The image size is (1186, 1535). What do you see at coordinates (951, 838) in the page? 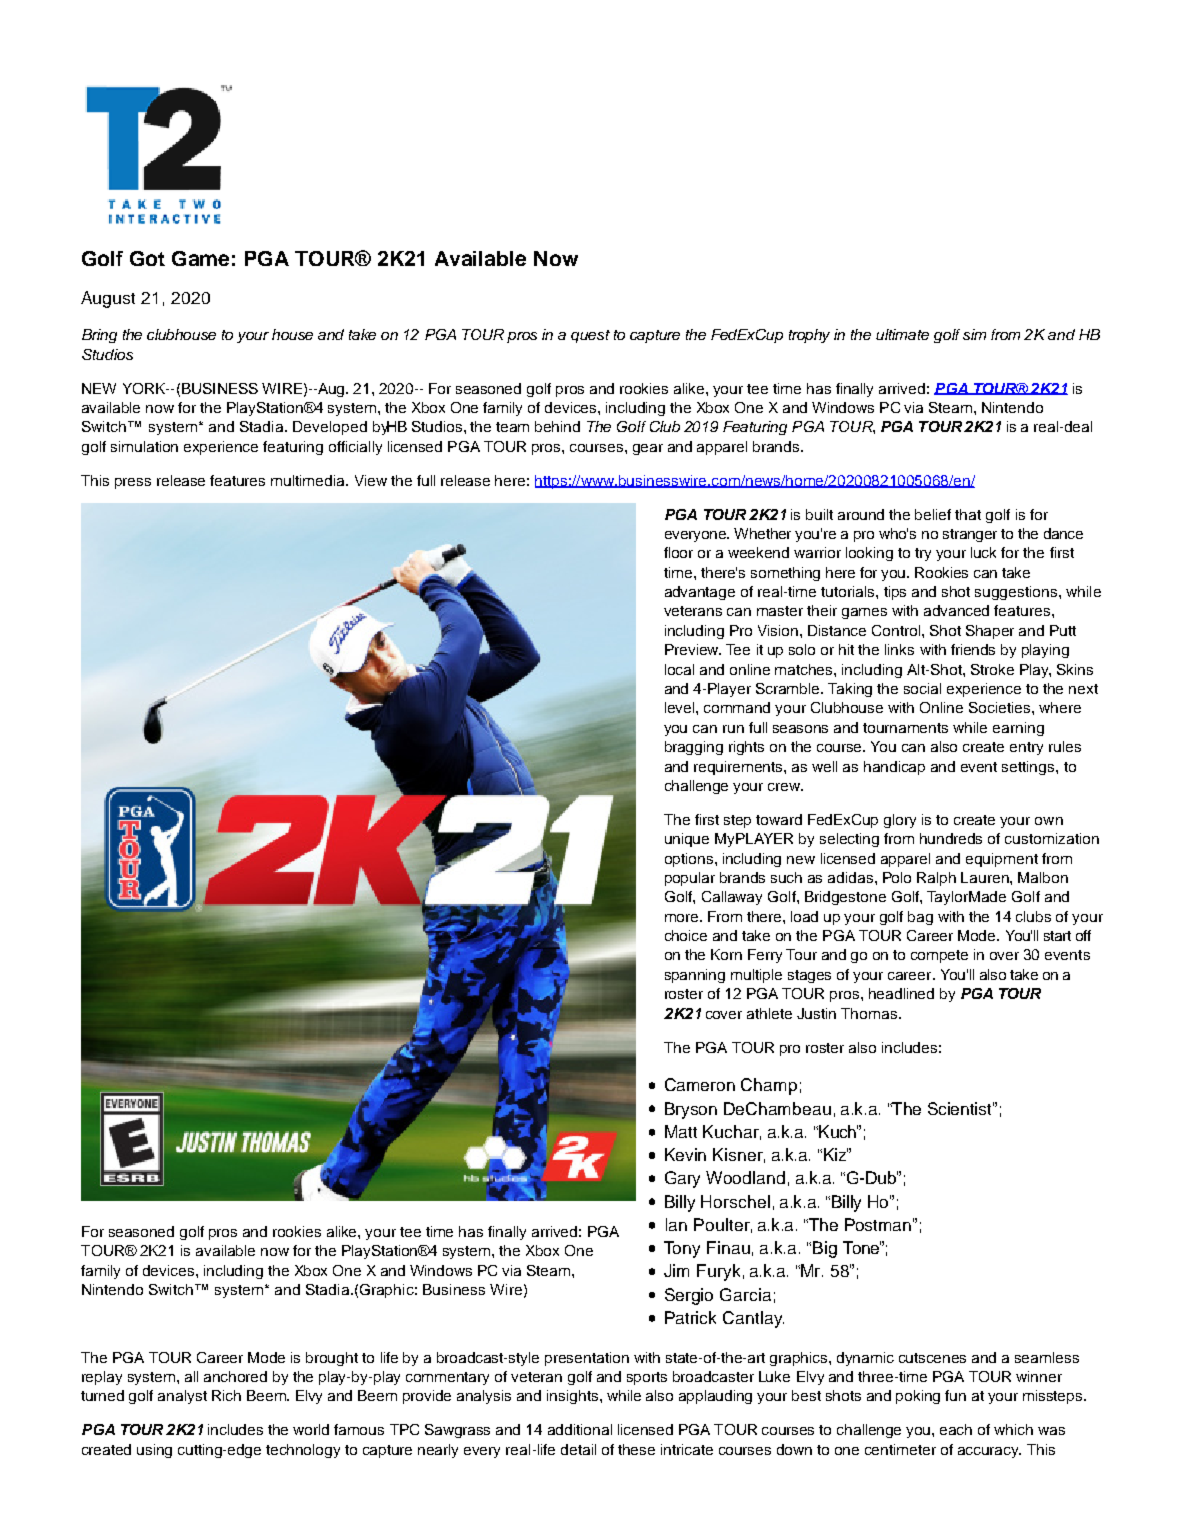
I see `hundreds` at bounding box center [951, 838].
